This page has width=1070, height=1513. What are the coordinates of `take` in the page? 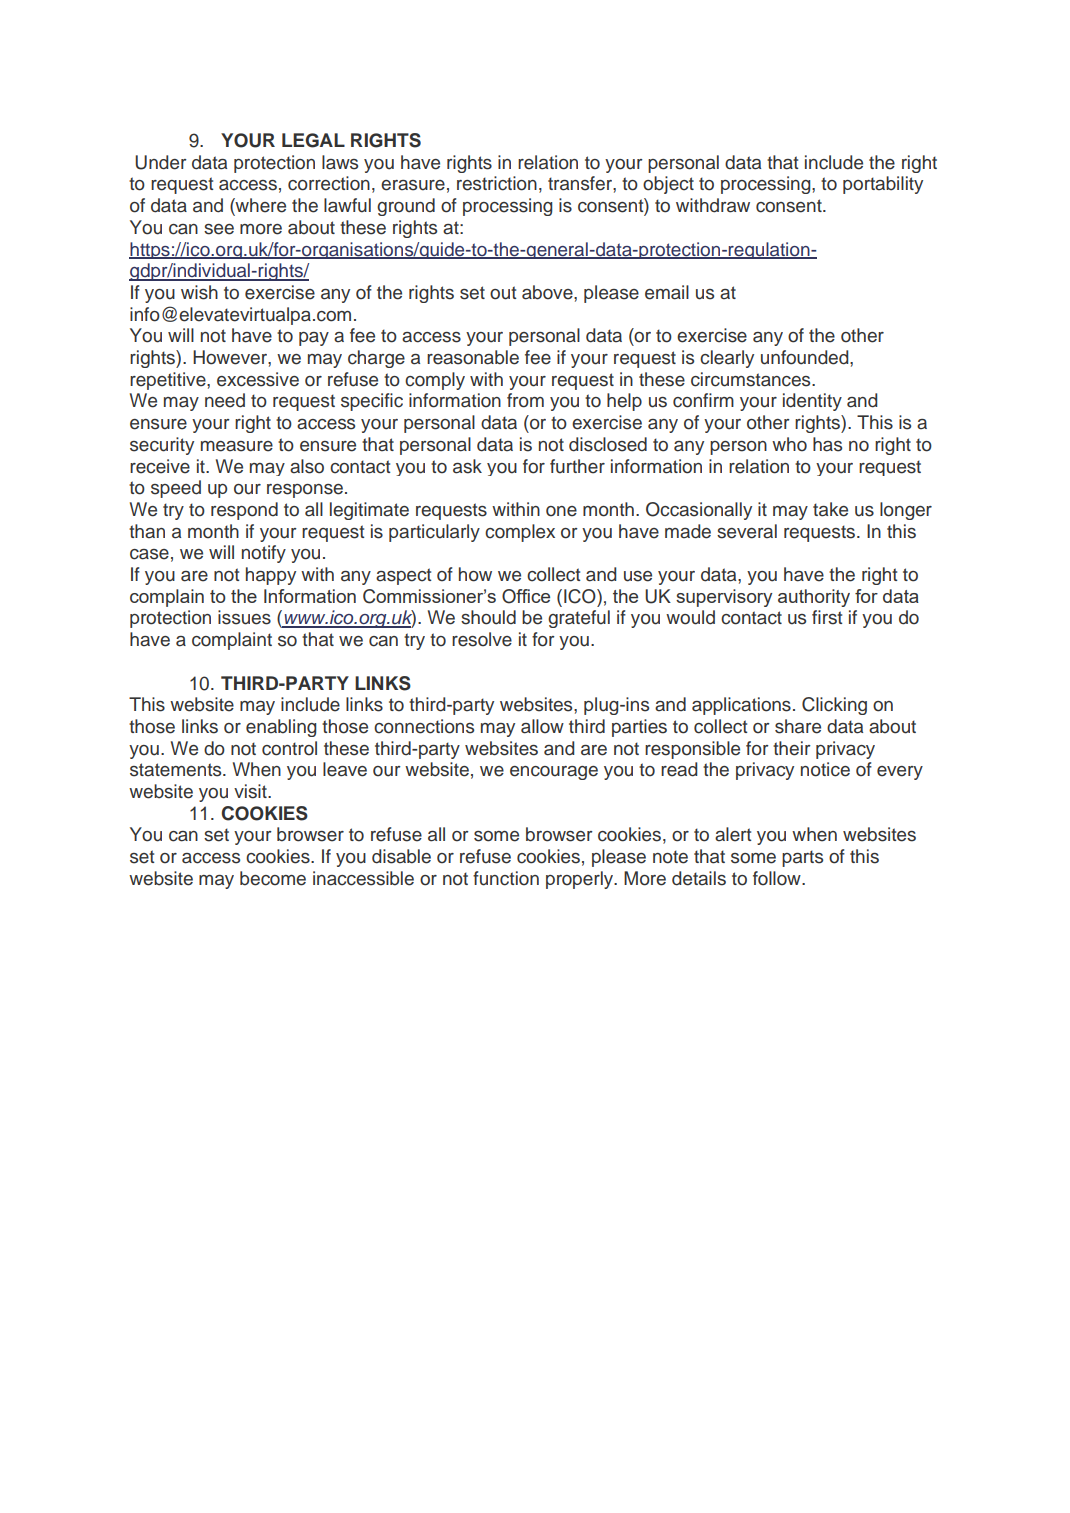 It's located at (830, 509).
